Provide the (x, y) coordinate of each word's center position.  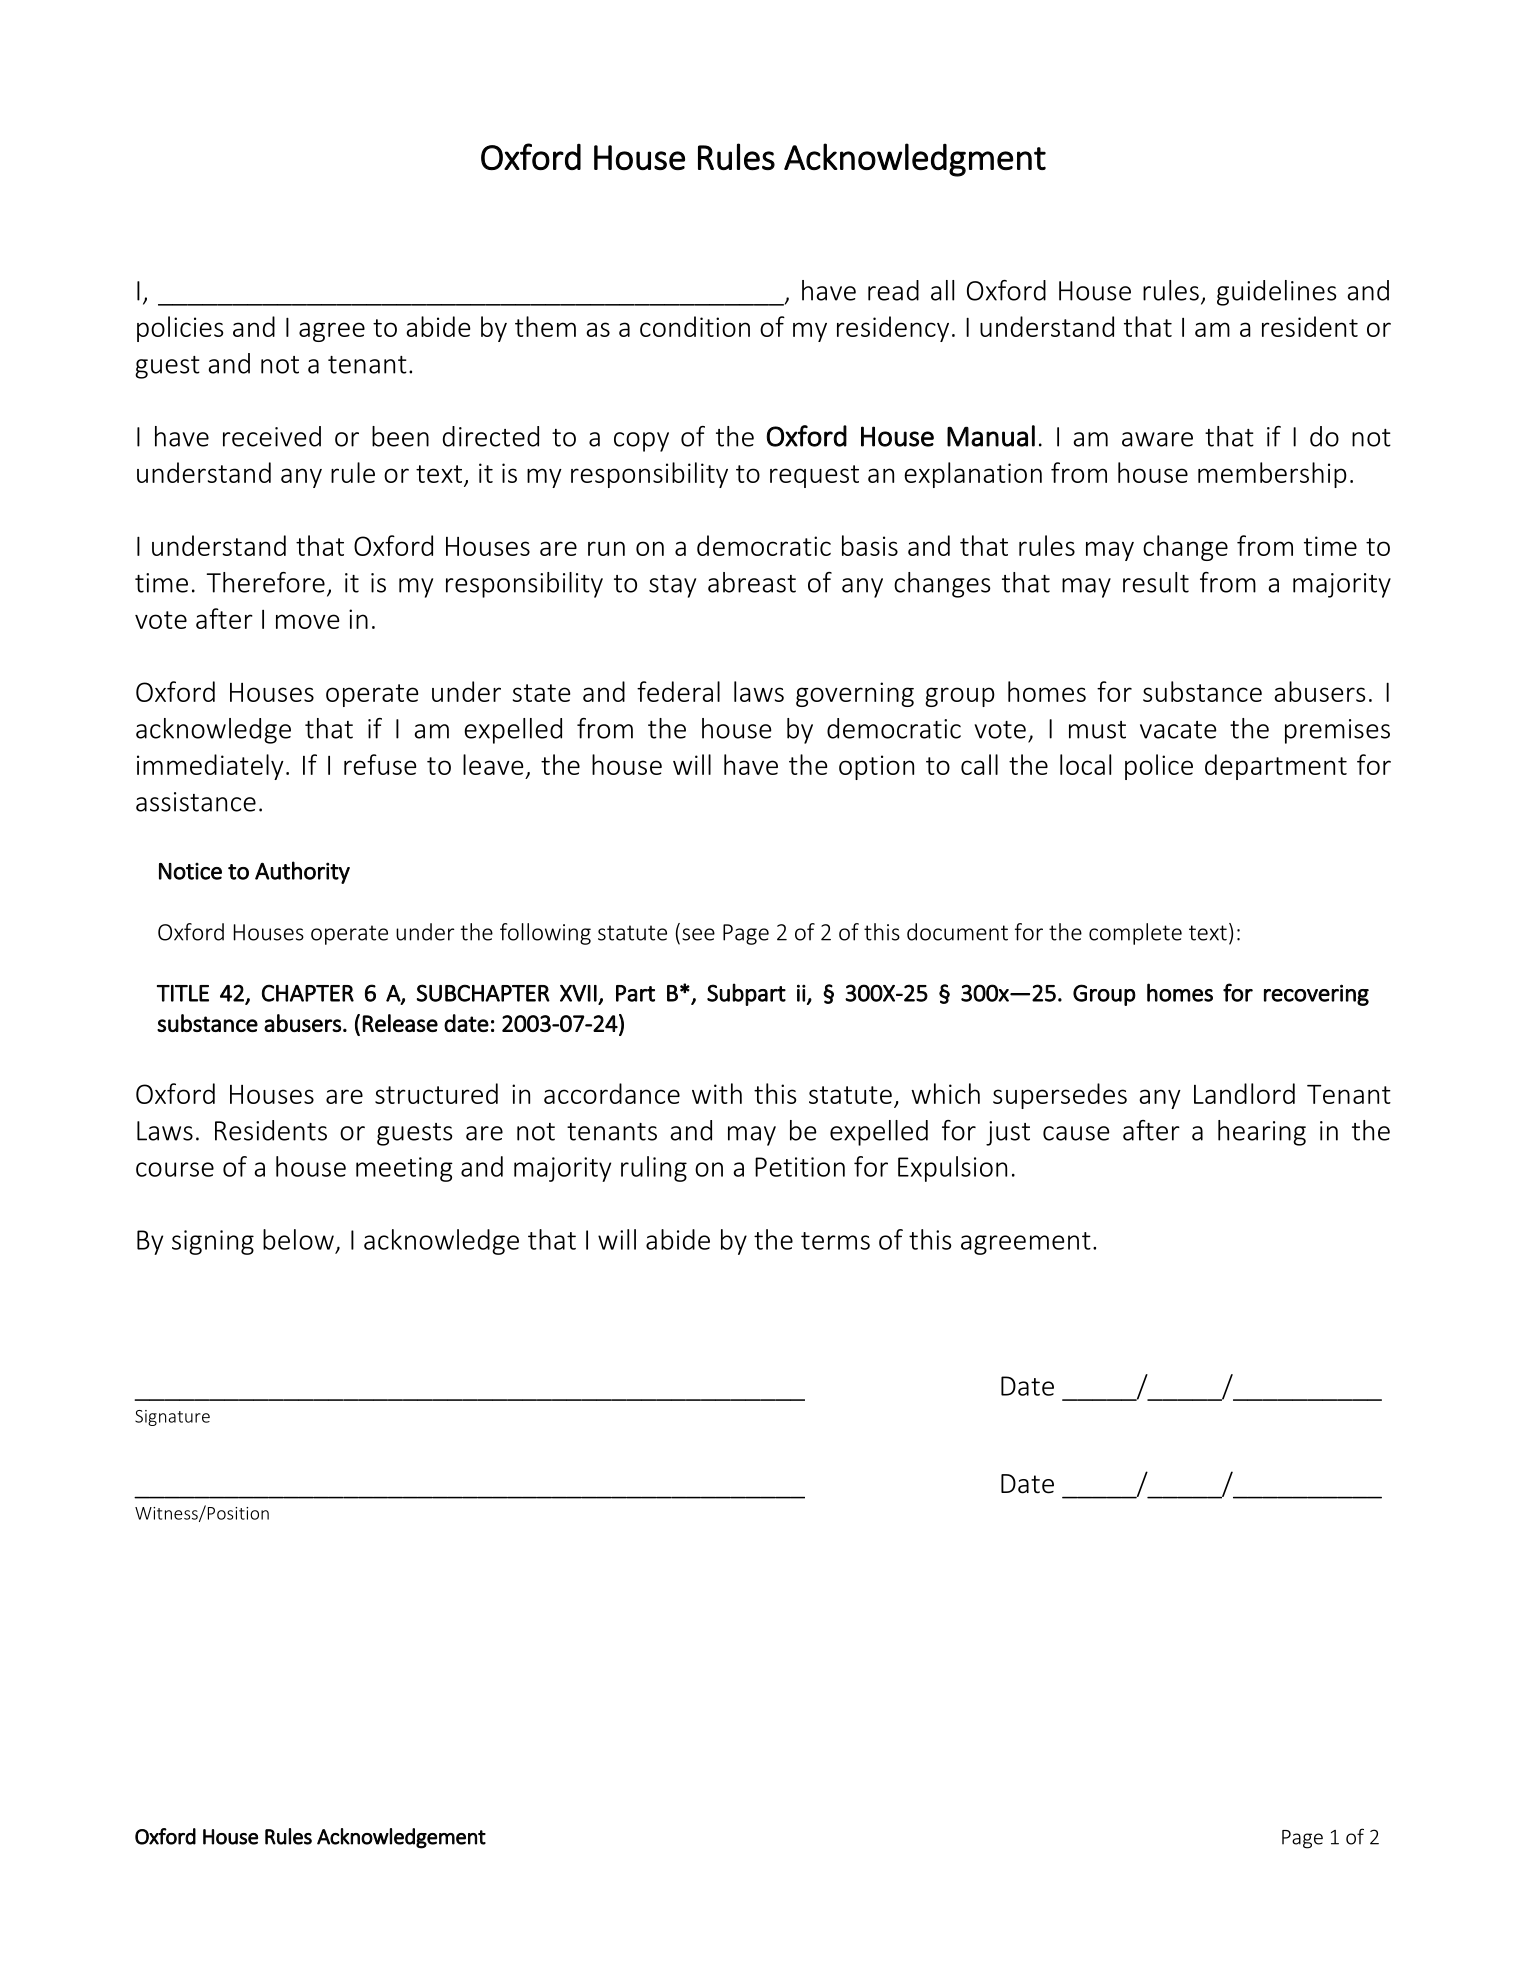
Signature (172, 1418)
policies (180, 329)
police (1159, 767)
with (717, 1093)
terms (835, 1241)
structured (436, 1093)
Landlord (1244, 1093)
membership (1272, 475)
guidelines (1277, 293)
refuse (380, 764)
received (272, 436)
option (876, 767)
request (814, 476)
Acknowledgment (915, 160)
